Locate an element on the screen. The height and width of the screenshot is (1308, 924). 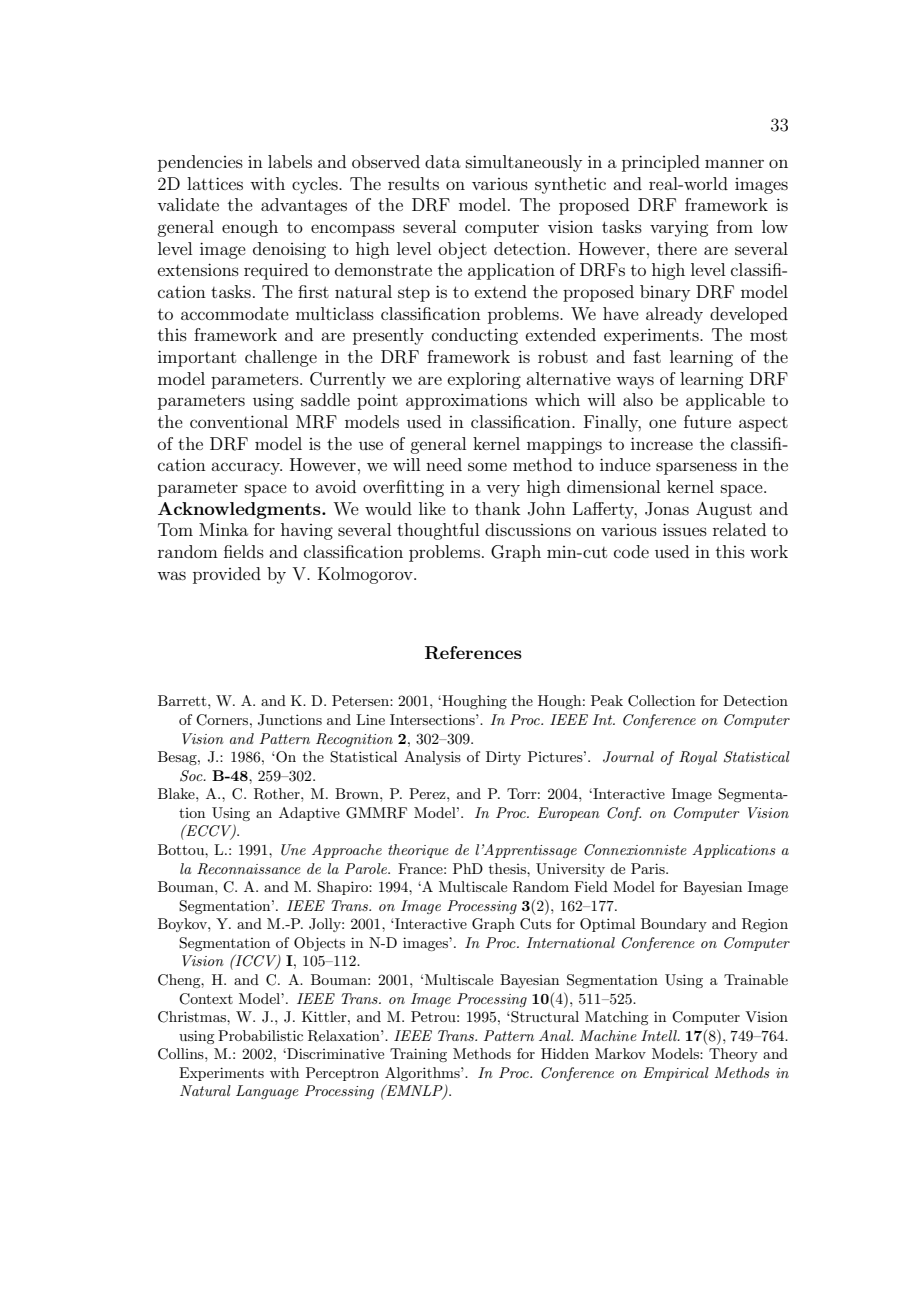
thesis is located at coordinates (508, 868).
